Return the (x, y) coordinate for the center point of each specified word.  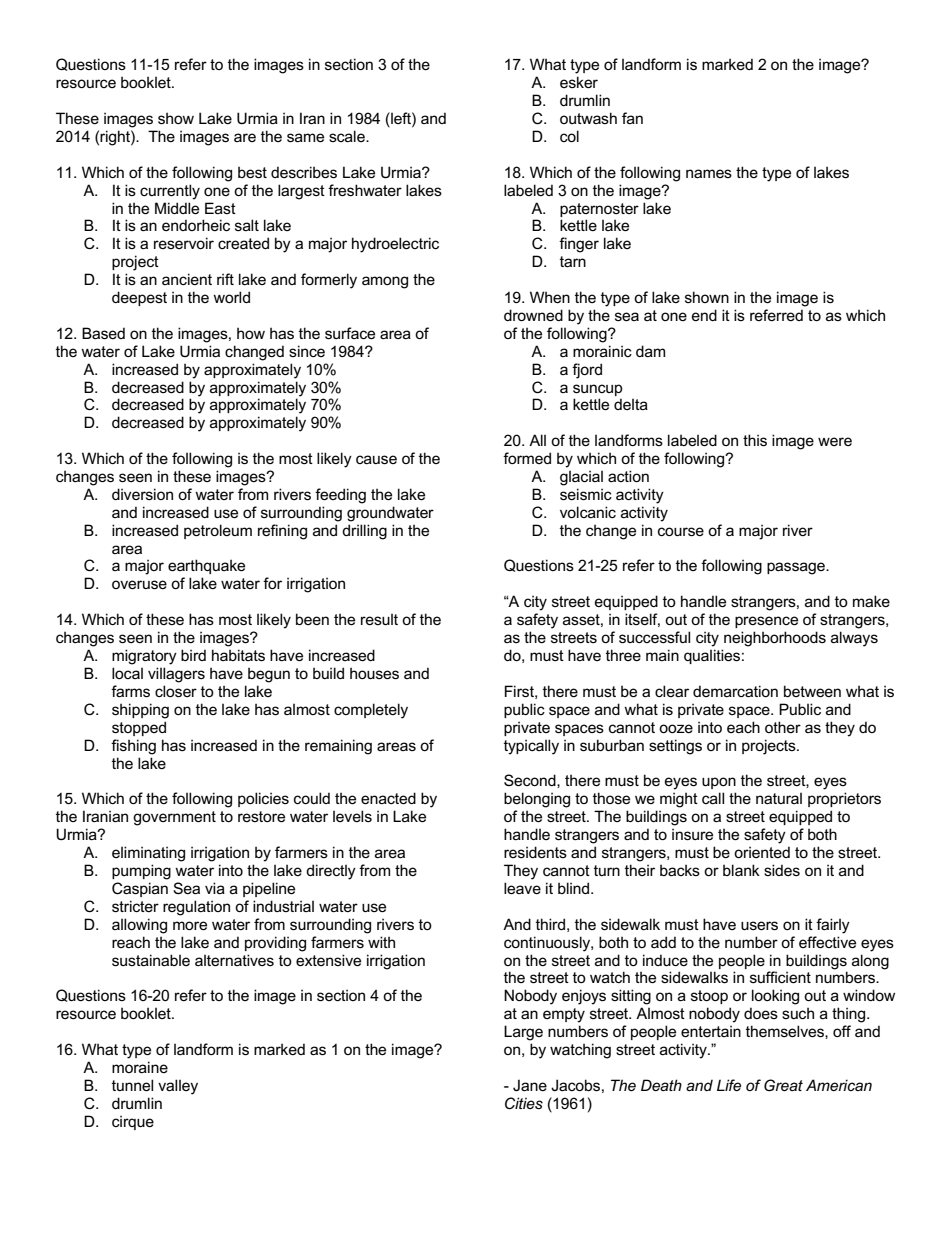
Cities (524, 1103)
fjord (587, 371)
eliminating (148, 854)
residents (535, 852)
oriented (762, 852)
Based (103, 333)
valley (178, 1087)
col (569, 136)
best (252, 172)
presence (766, 622)
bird (193, 655)
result (379, 619)
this (755, 440)
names (709, 173)
